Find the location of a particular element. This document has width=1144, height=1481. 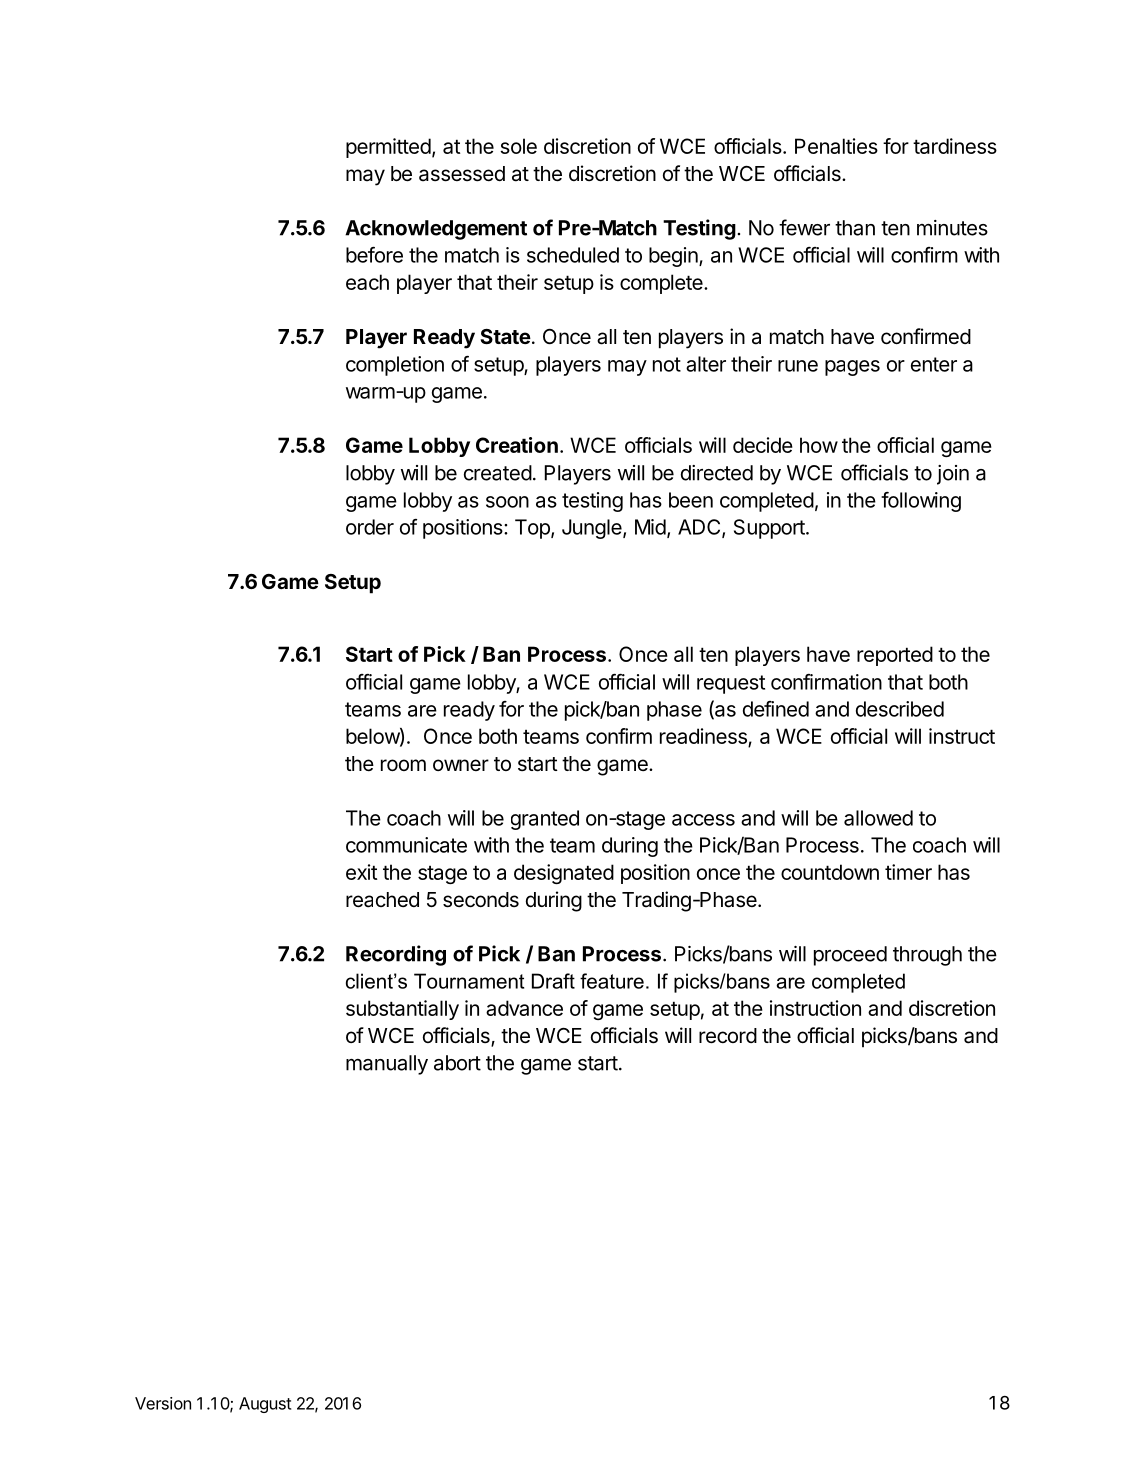

substantially is located at coordinates (402, 1010).
